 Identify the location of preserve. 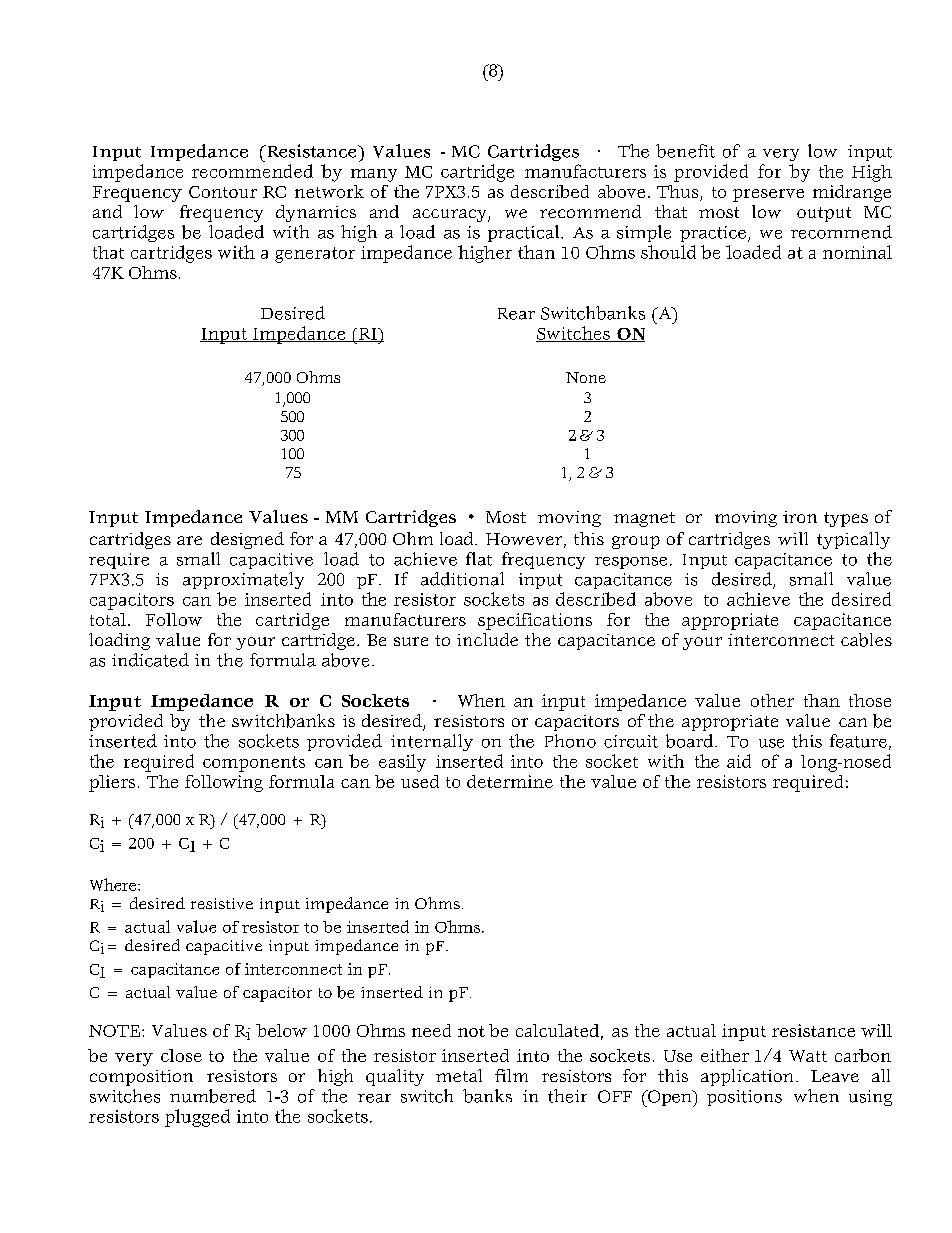
(768, 195).
